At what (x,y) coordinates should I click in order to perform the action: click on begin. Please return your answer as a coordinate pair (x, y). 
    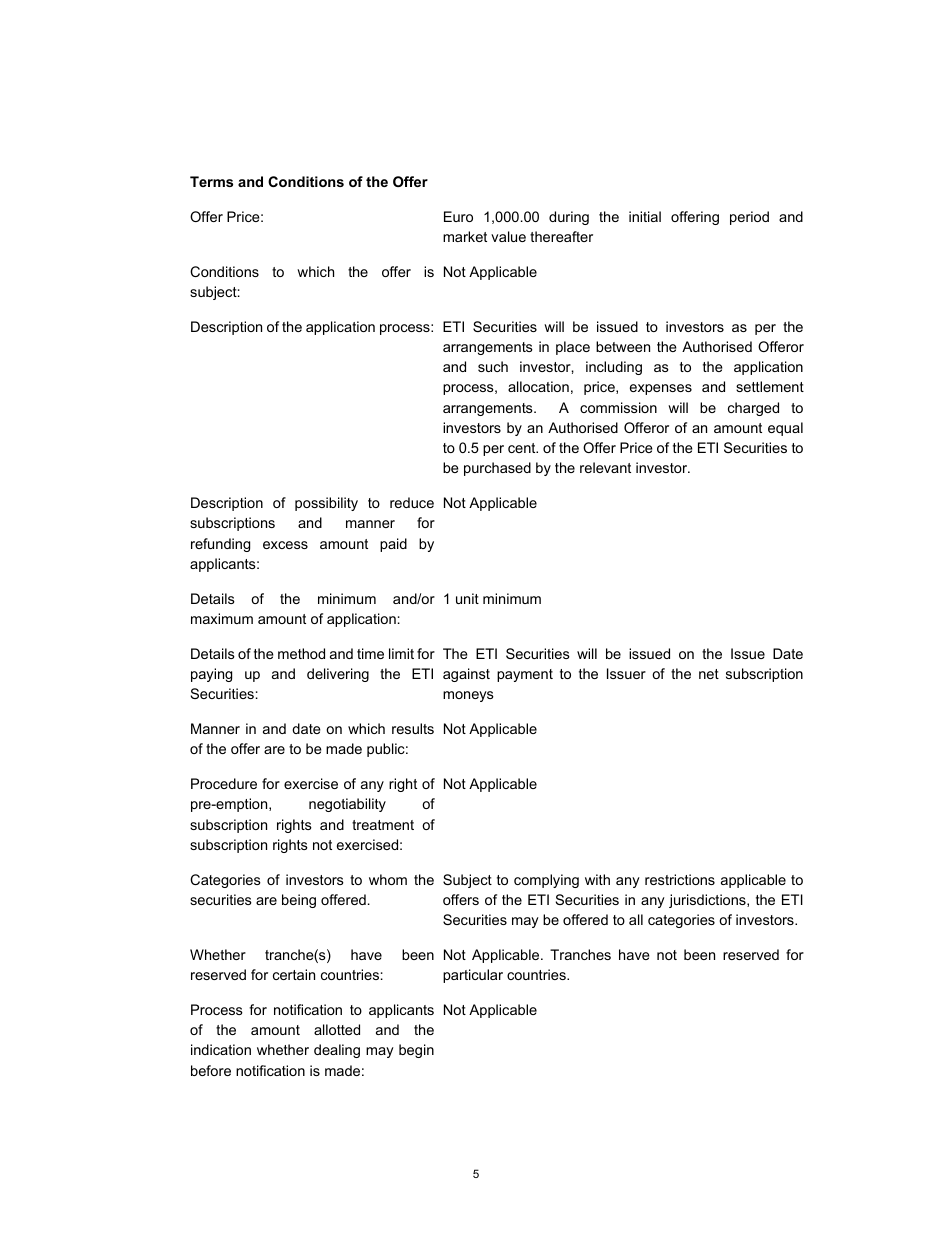
    Looking at the image, I should click on (416, 1051).
